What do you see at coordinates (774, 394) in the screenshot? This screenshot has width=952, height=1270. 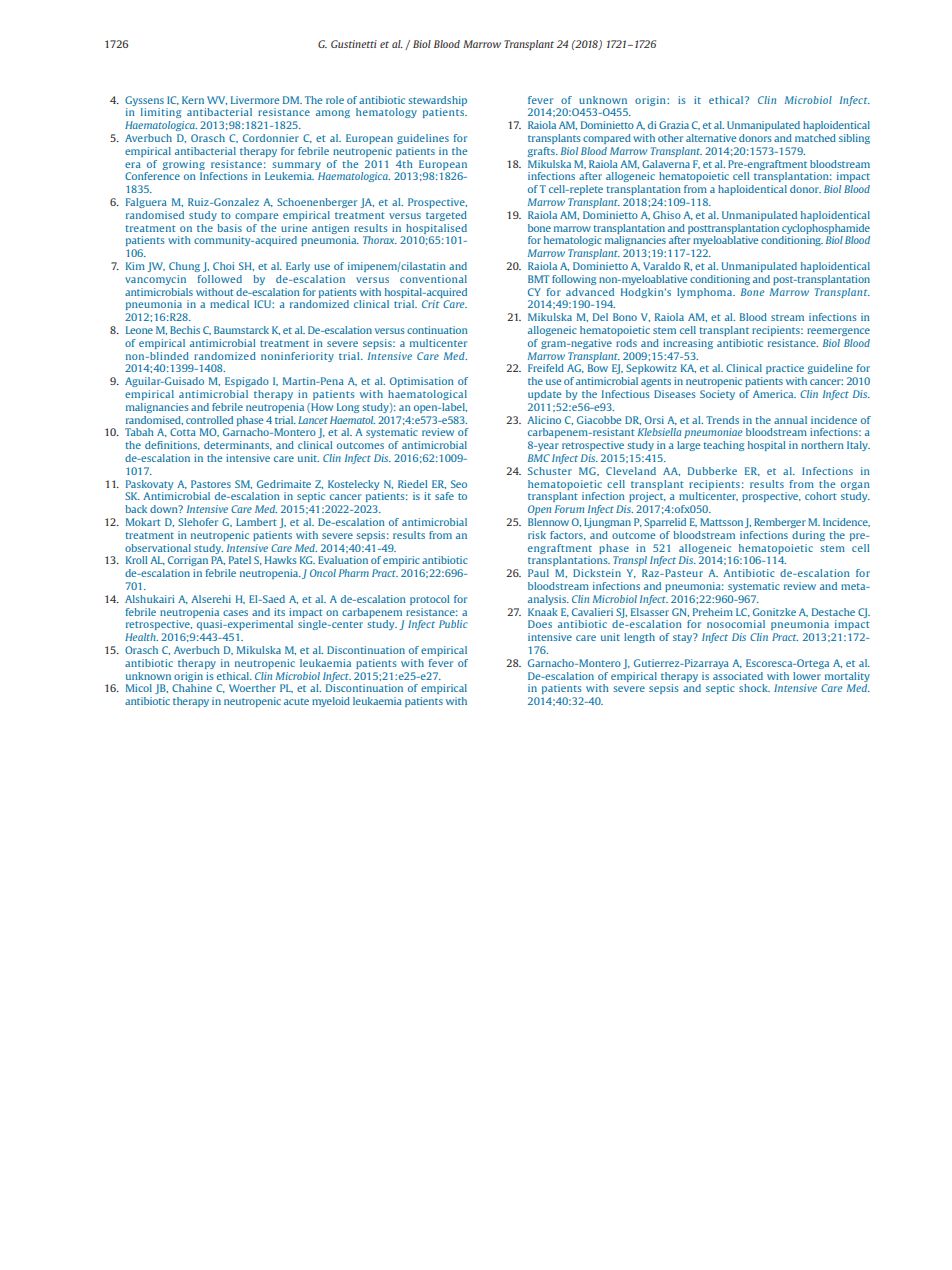 I see `America` at bounding box center [774, 394].
